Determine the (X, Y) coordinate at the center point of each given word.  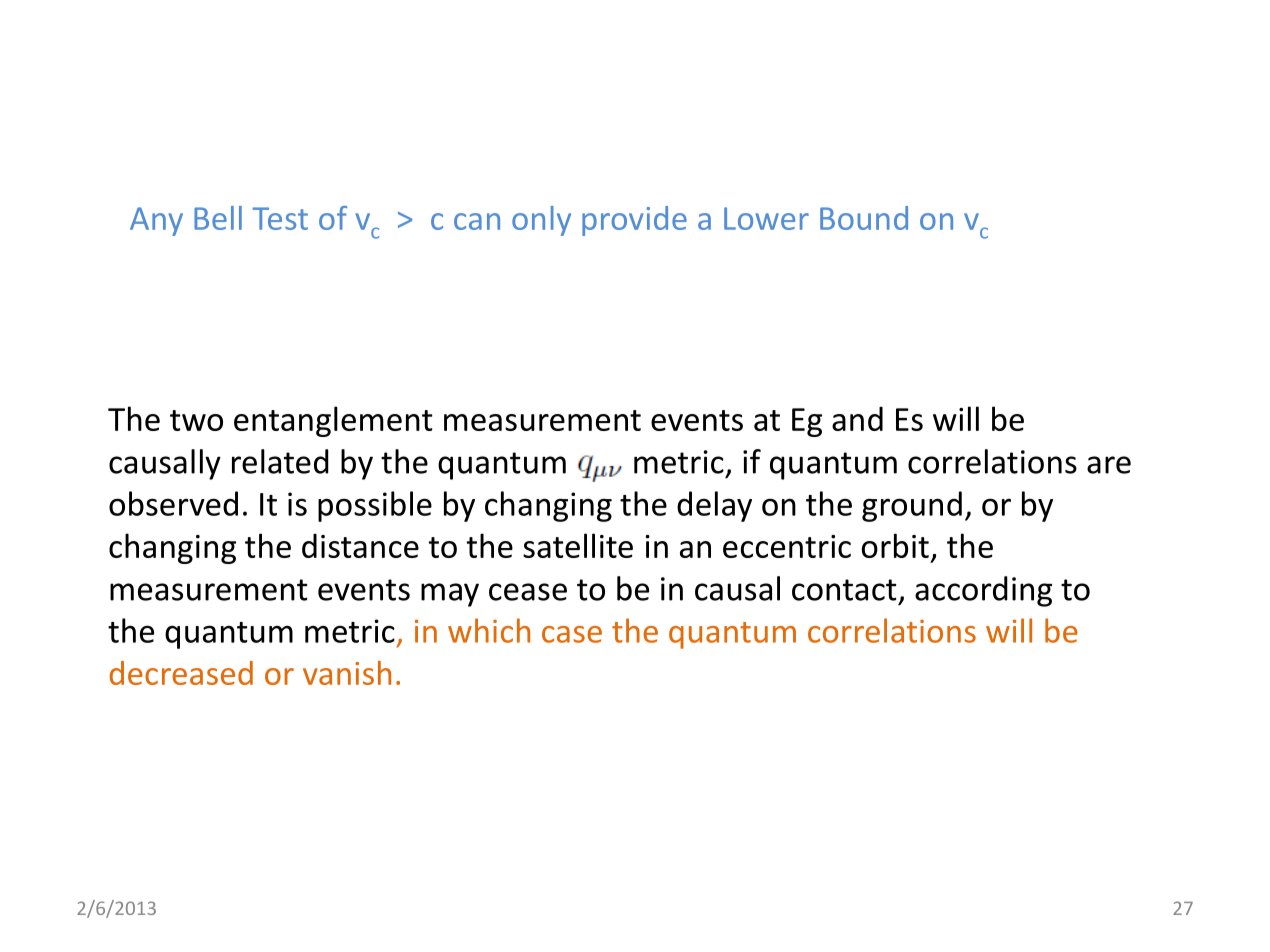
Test (280, 218)
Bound (864, 218)
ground (912, 506)
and (857, 418)
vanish (347, 673)
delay (714, 506)
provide (634, 221)
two (196, 420)
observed (173, 503)
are (1109, 465)
